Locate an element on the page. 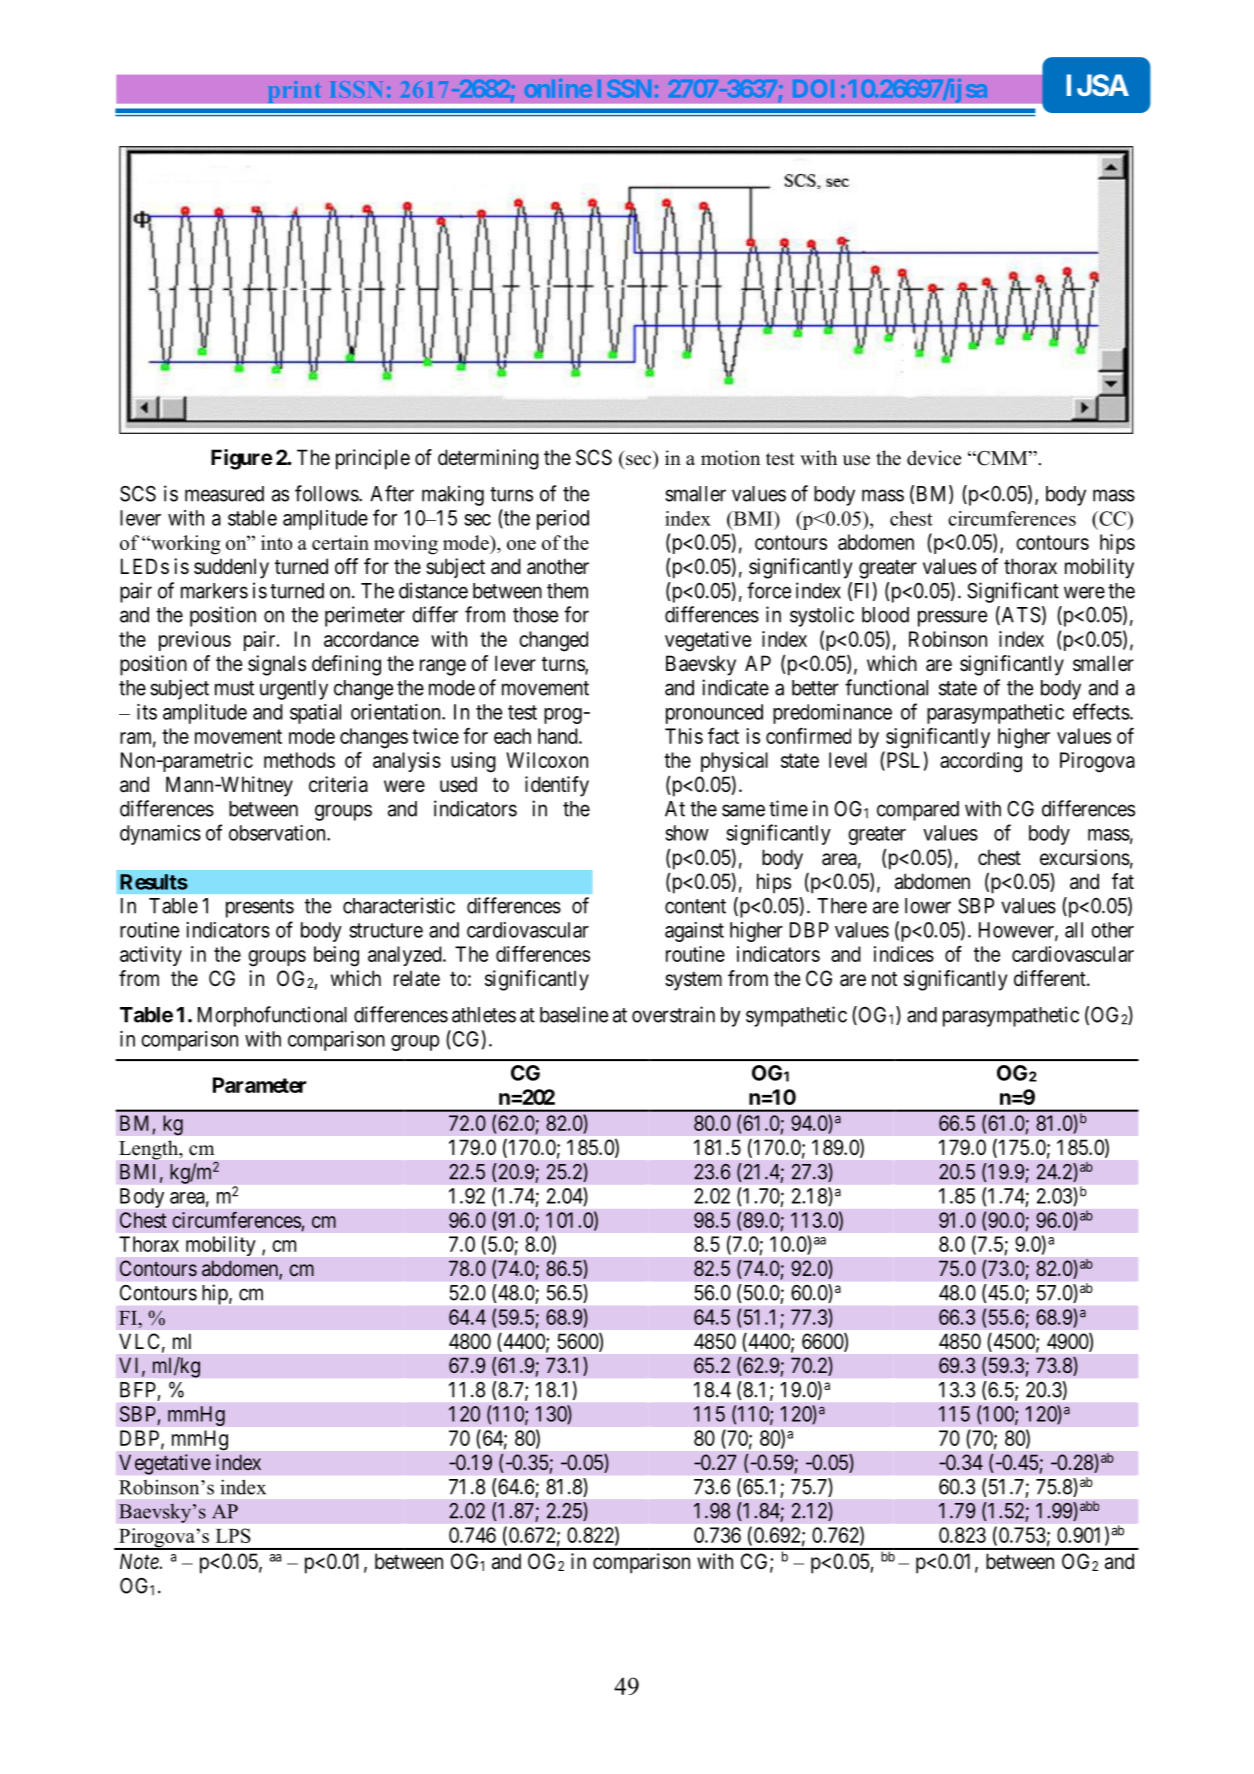 The width and height of the page is (1254, 1774). CMM is located at coordinates (1002, 458).
